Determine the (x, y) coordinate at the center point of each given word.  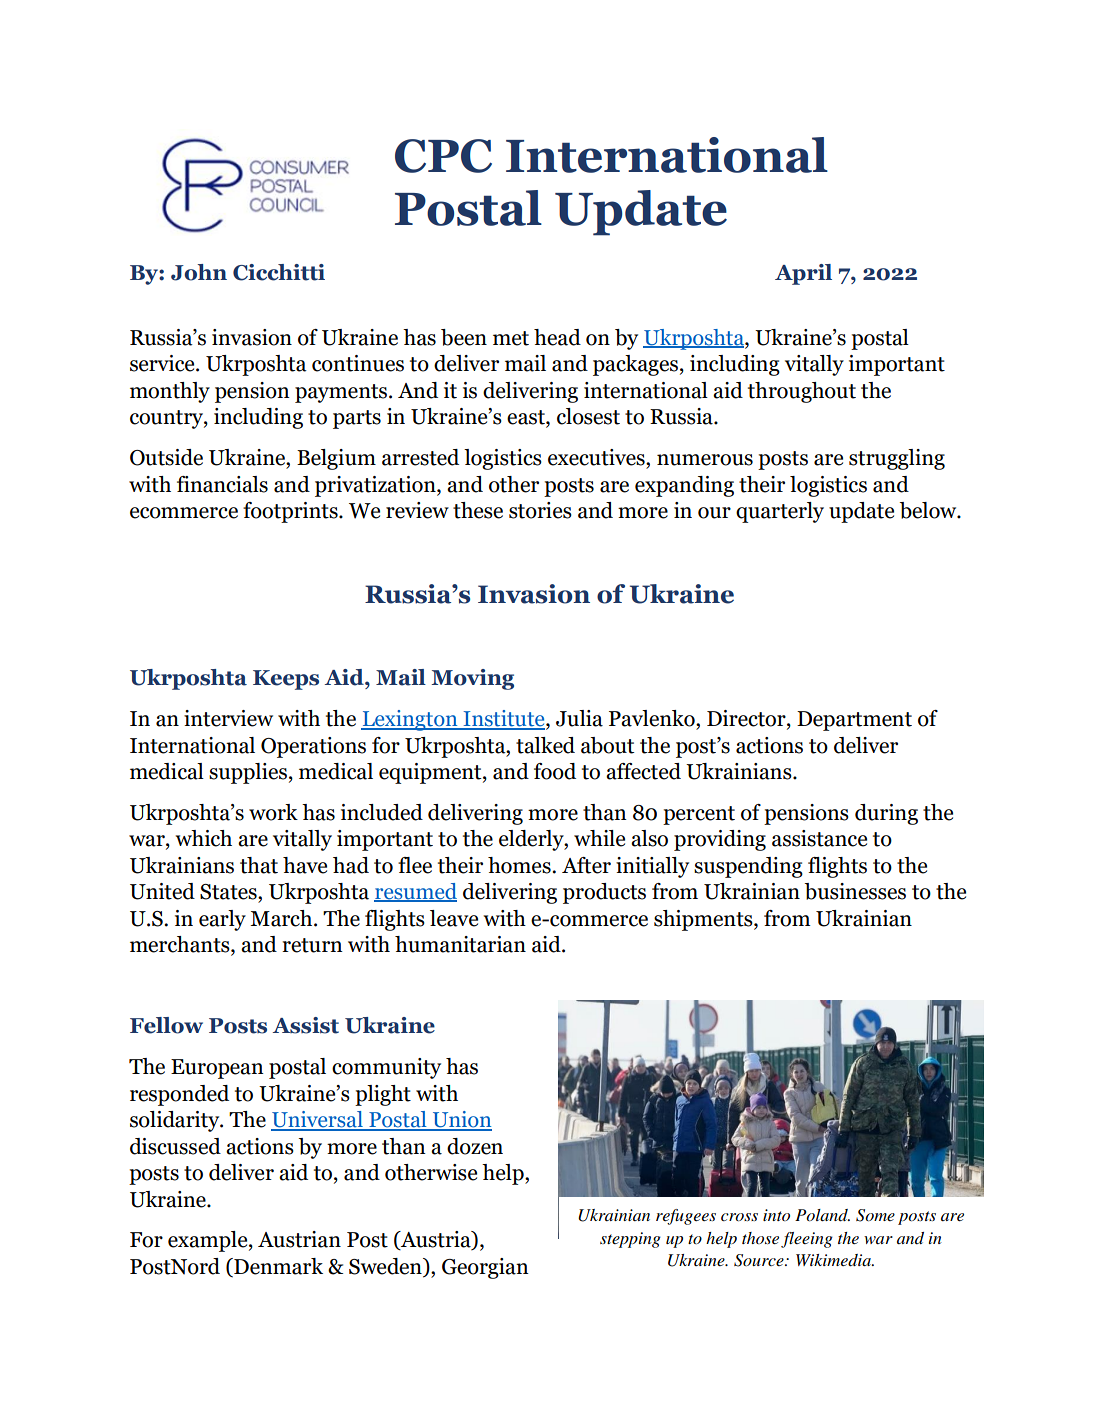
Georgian (485, 1268)
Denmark (277, 1266)
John (199, 272)
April (803, 274)
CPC (443, 156)
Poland (822, 1215)
